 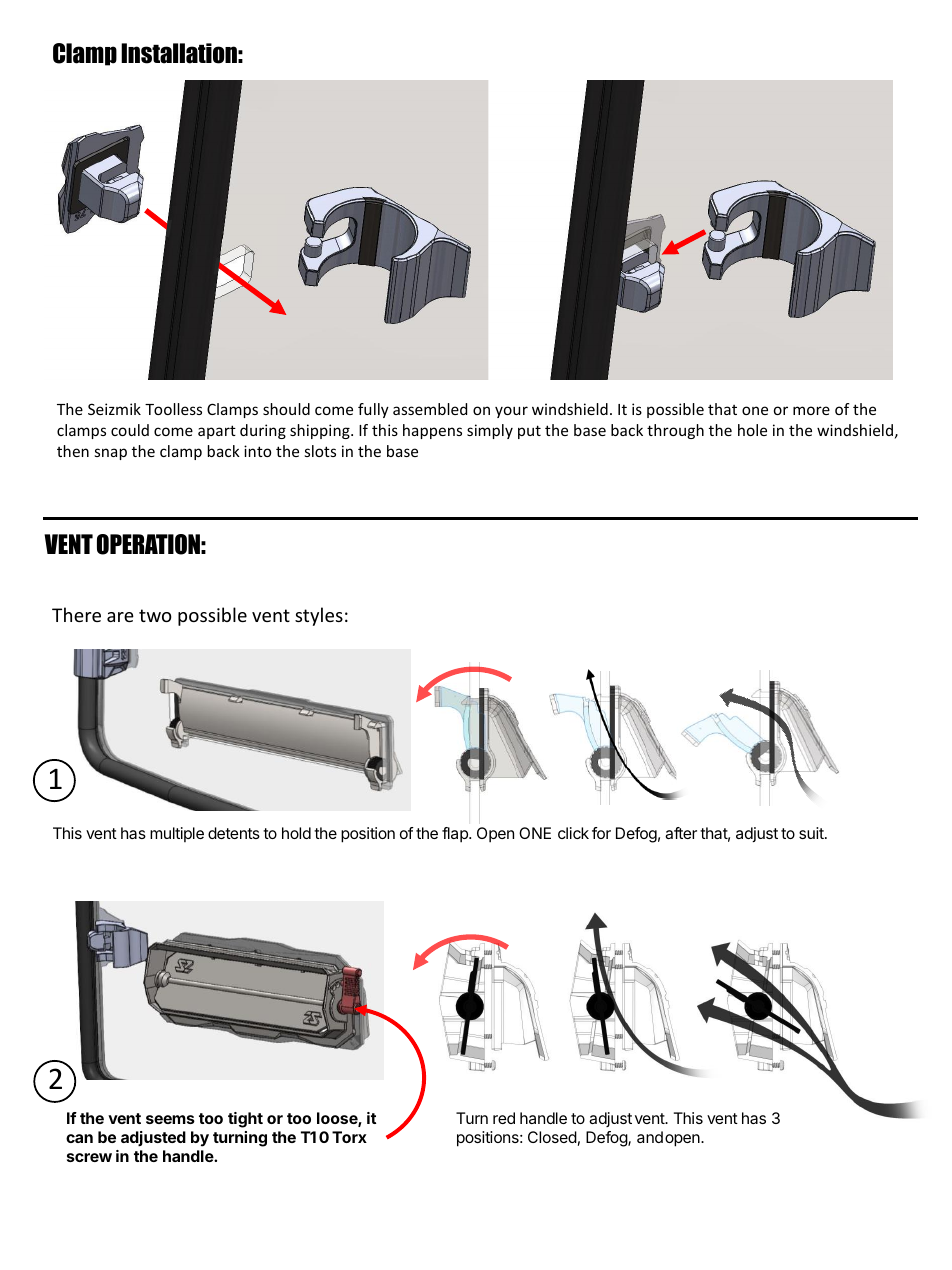 I want to click on hole, so click(x=752, y=430).
